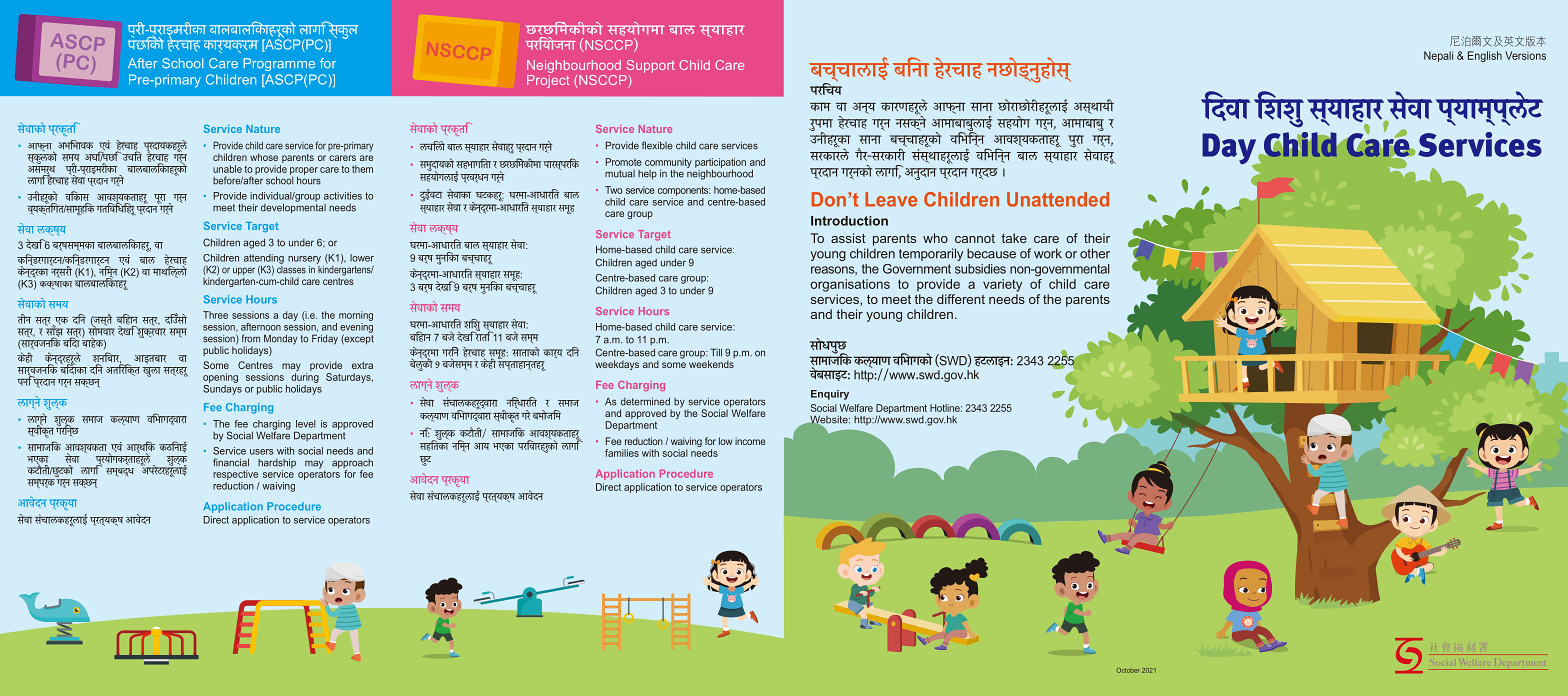 Image resolution: width=1568 pixels, height=696 pixels. Describe the element at coordinates (750, 441) in the screenshot. I see `income` at that location.
